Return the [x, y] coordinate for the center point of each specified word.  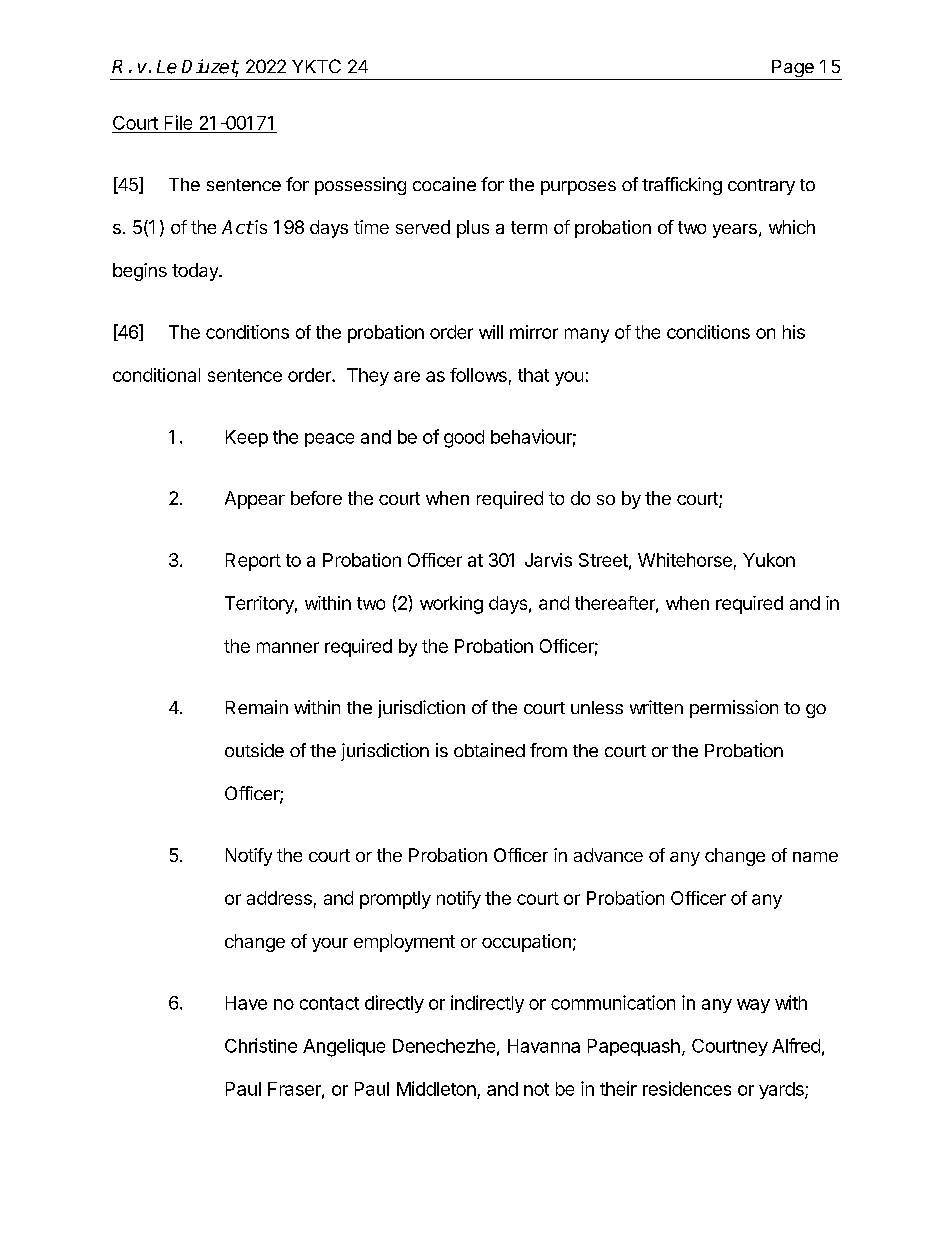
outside [254, 750]
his [794, 332]
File [178, 122]
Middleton [436, 1088]
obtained [489, 750]
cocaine [444, 184]
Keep [247, 438]
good [464, 439]
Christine [261, 1045]
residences [687, 1088]
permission [734, 709]
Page [793, 70]
